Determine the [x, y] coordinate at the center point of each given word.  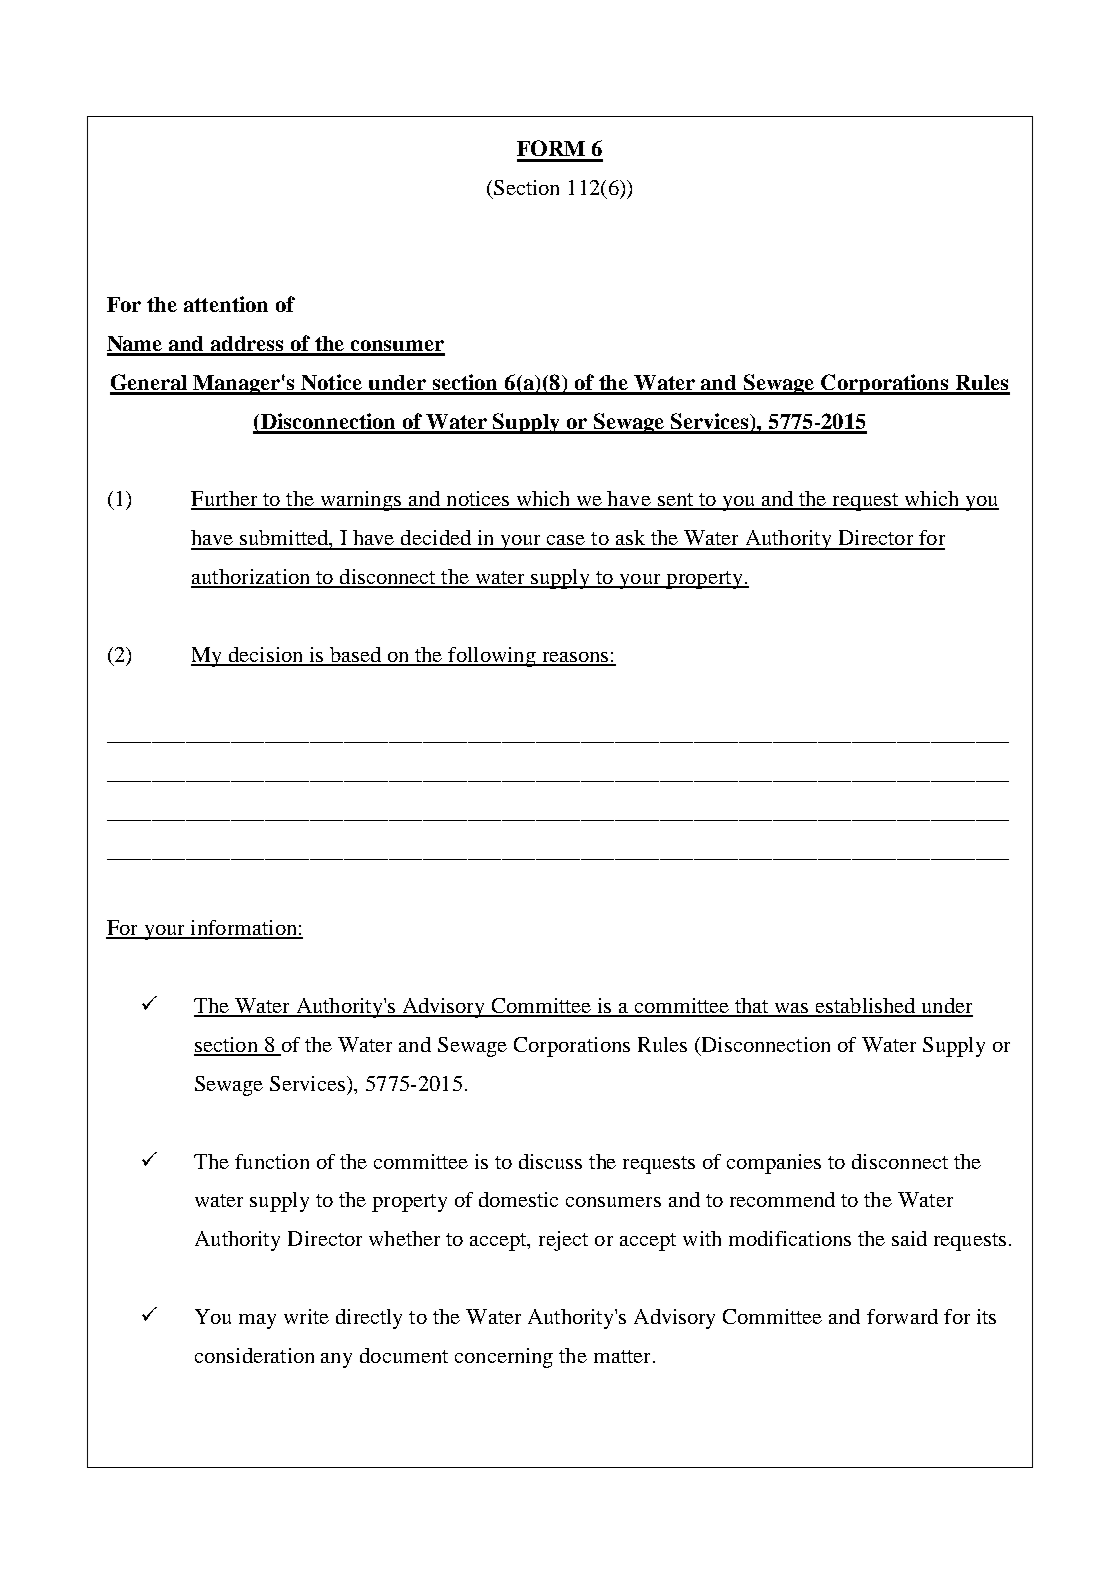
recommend [782, 1199]
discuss [550, 1161]
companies [774, 1164]
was [792, 1009]
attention [226, 304]
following [492, 657]
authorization [252, 578]
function [272, 1161]
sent [676, 501]
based [355, 656]
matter [622, 1356]
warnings [361, 501]
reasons [575, 658]
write [306, 1316]
